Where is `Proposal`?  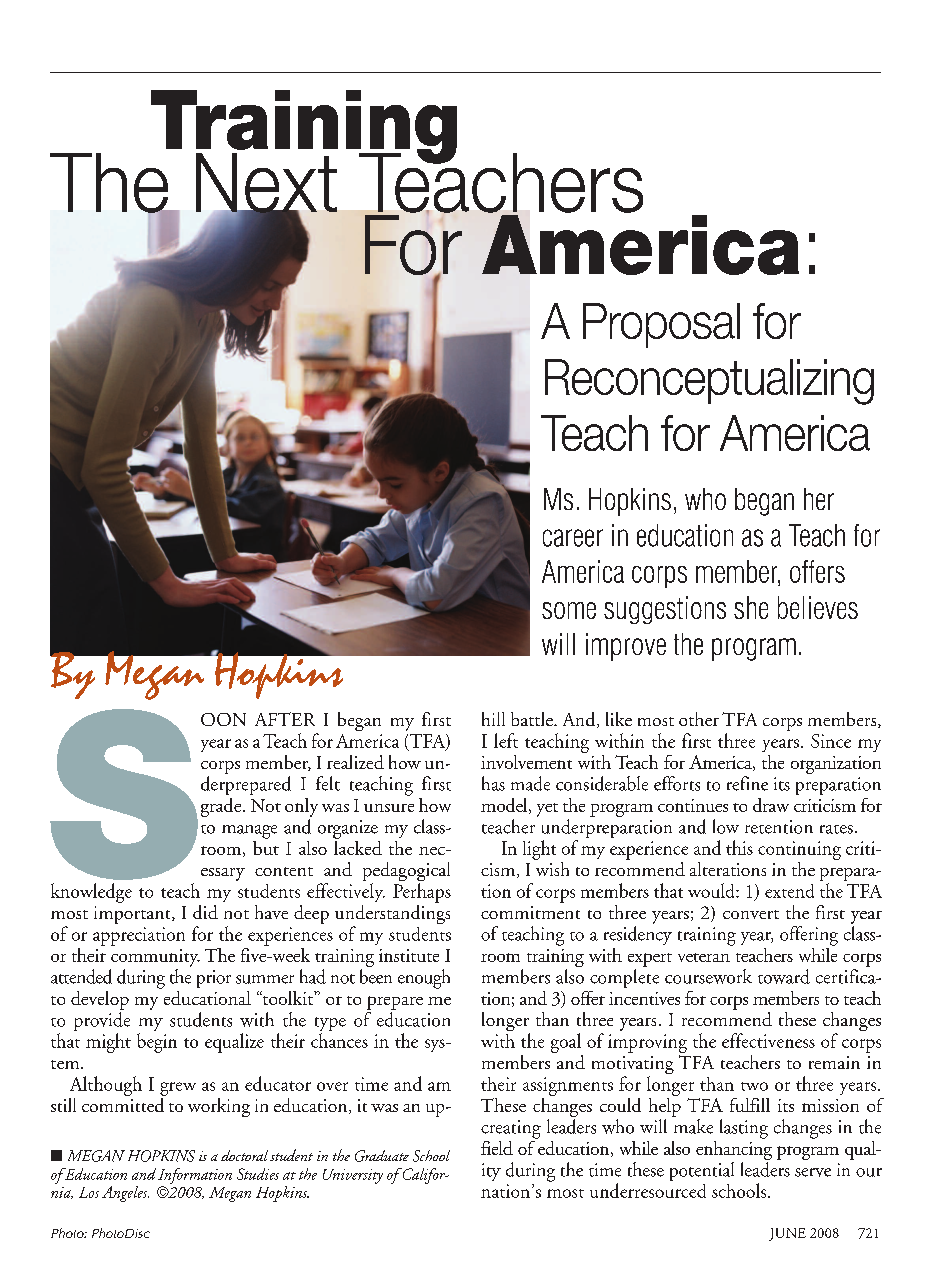 Proposal is located at coordinates (661, 325).
